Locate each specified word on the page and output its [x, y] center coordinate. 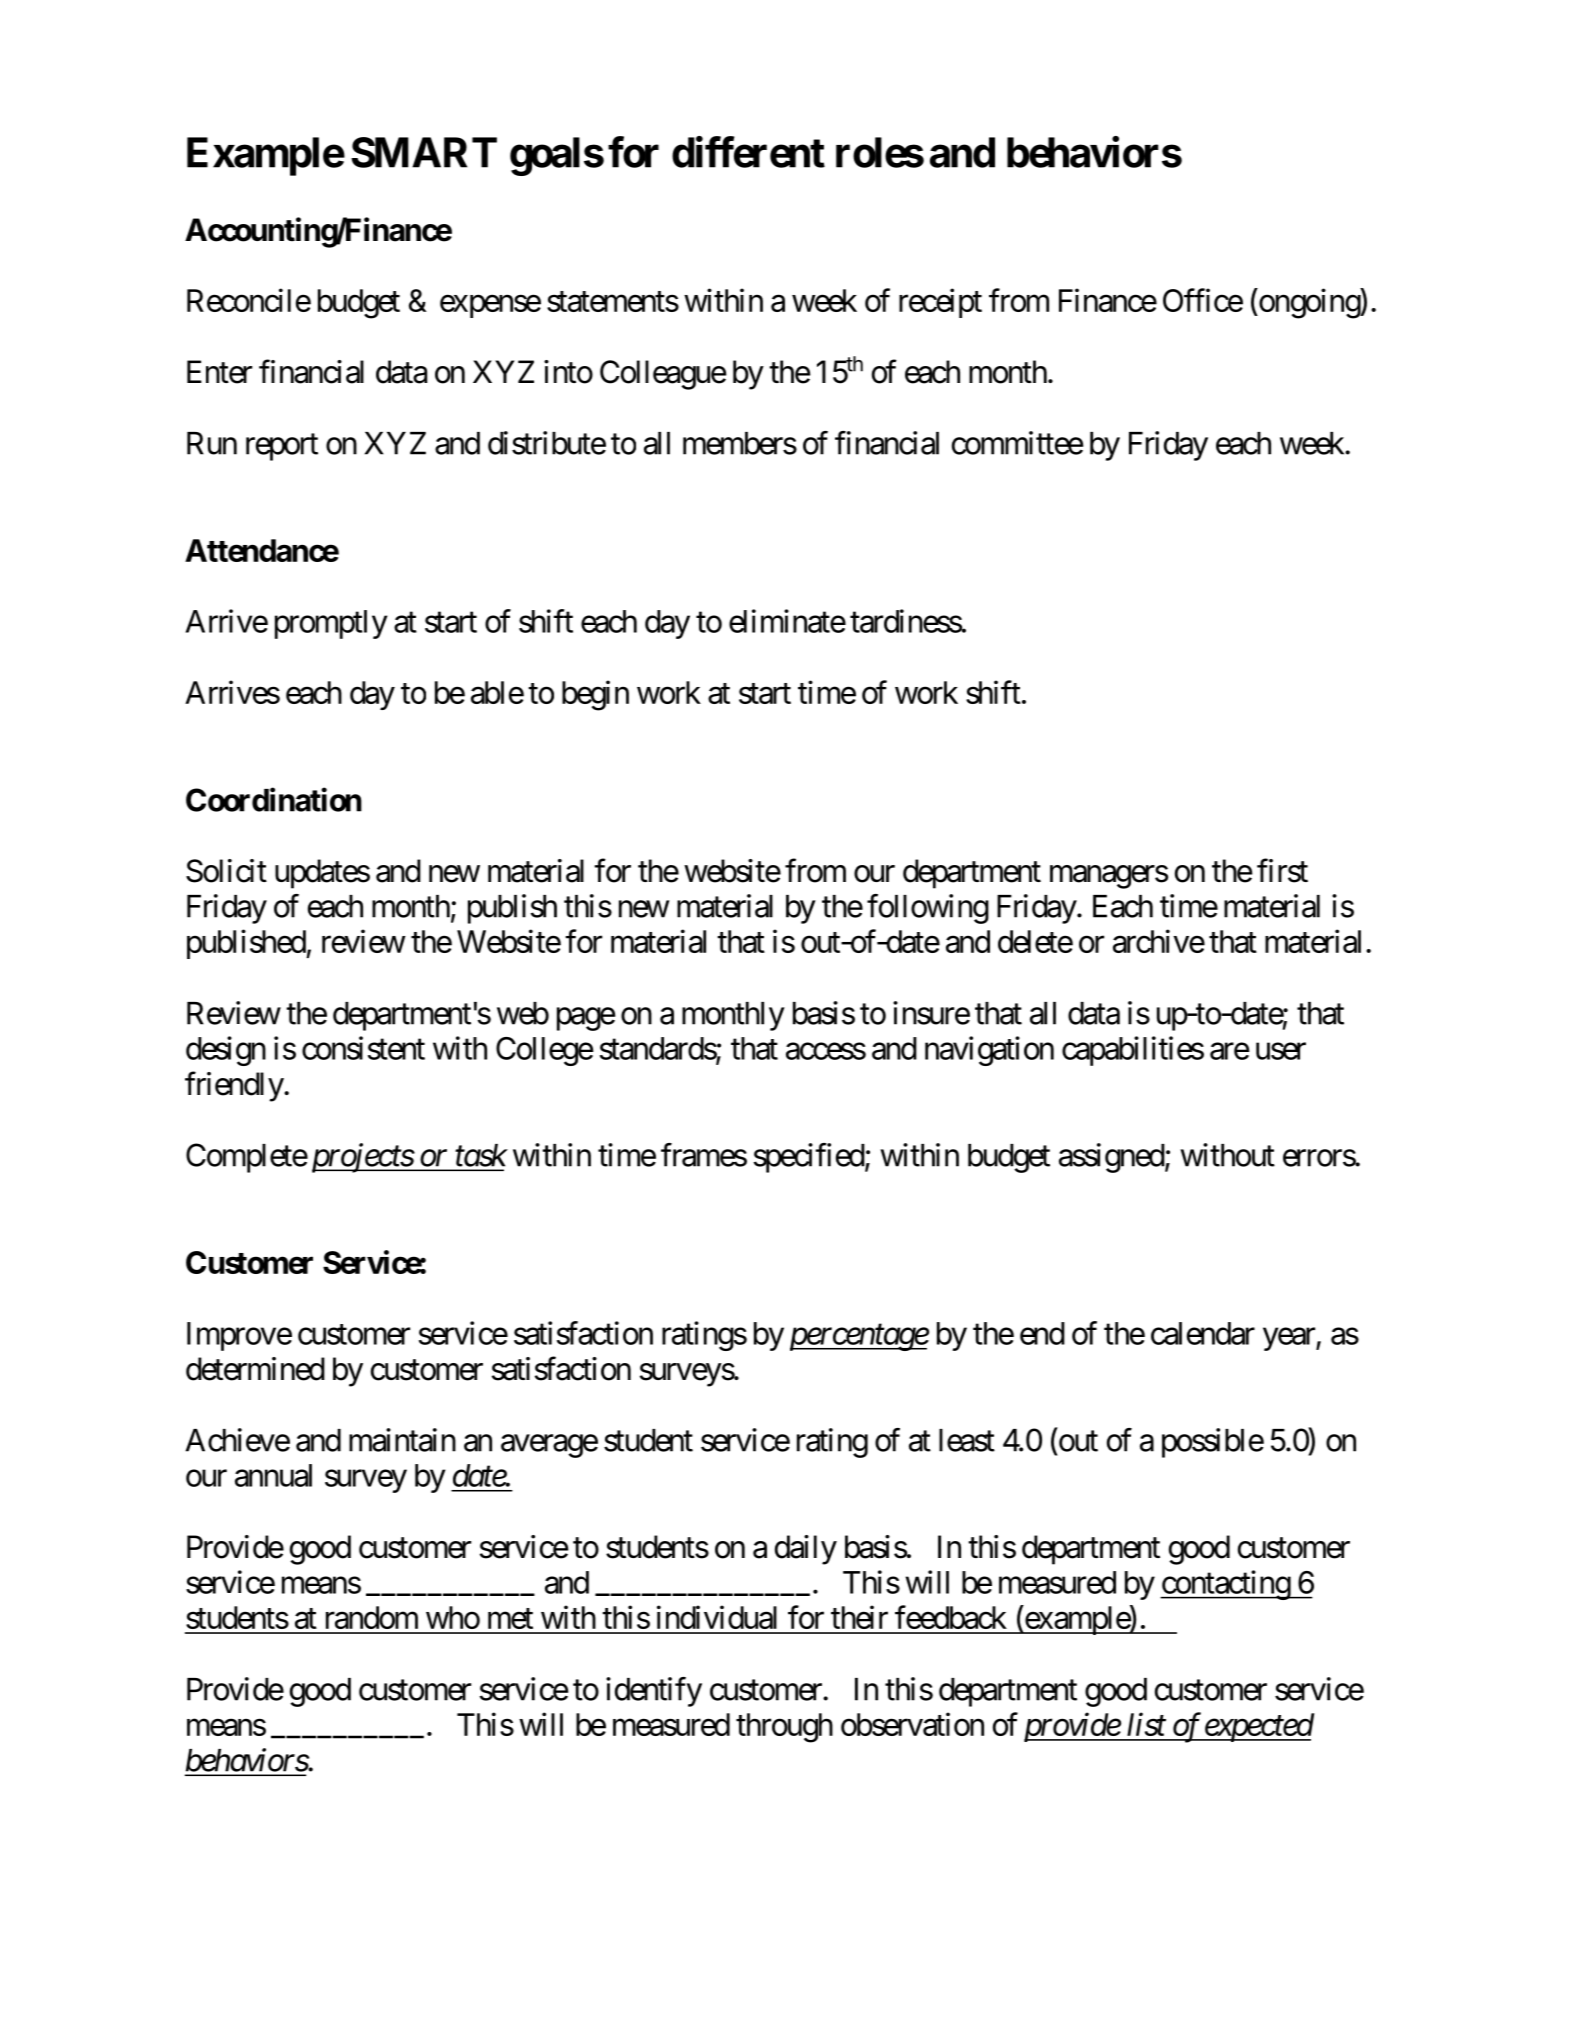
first [1282, 870]
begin [595, 695]
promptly [331, 624]
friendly [234, 1087]
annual [273, 1475]
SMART [424, 152]
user [1281, 1051]
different [748, 152]
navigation [989, 1051]
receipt [940, 303]
